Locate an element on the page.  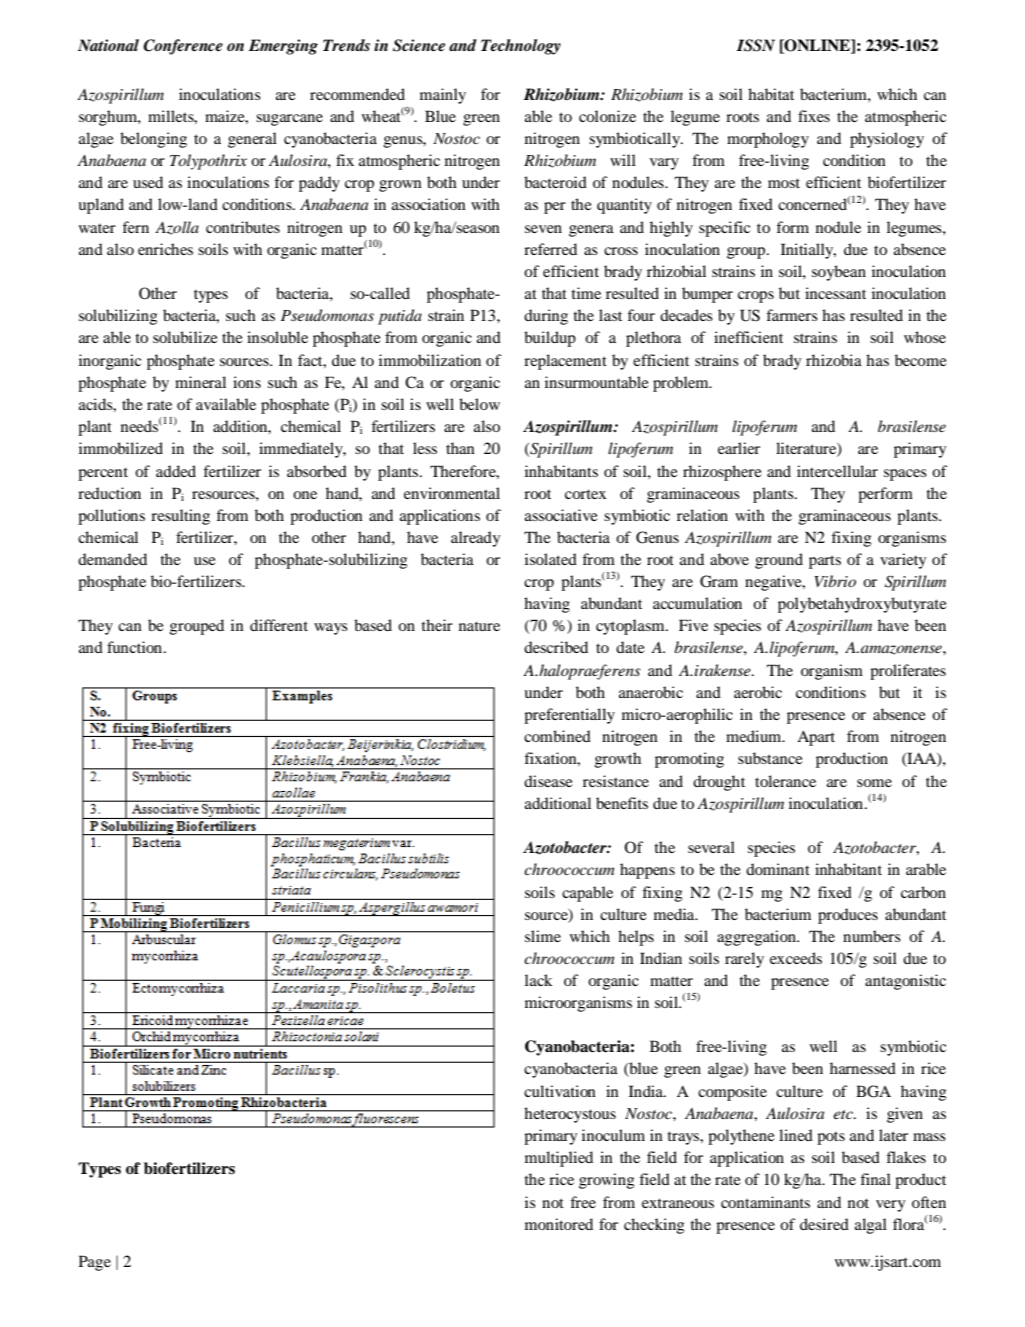
Technology is located at coordinates (521, 47).
